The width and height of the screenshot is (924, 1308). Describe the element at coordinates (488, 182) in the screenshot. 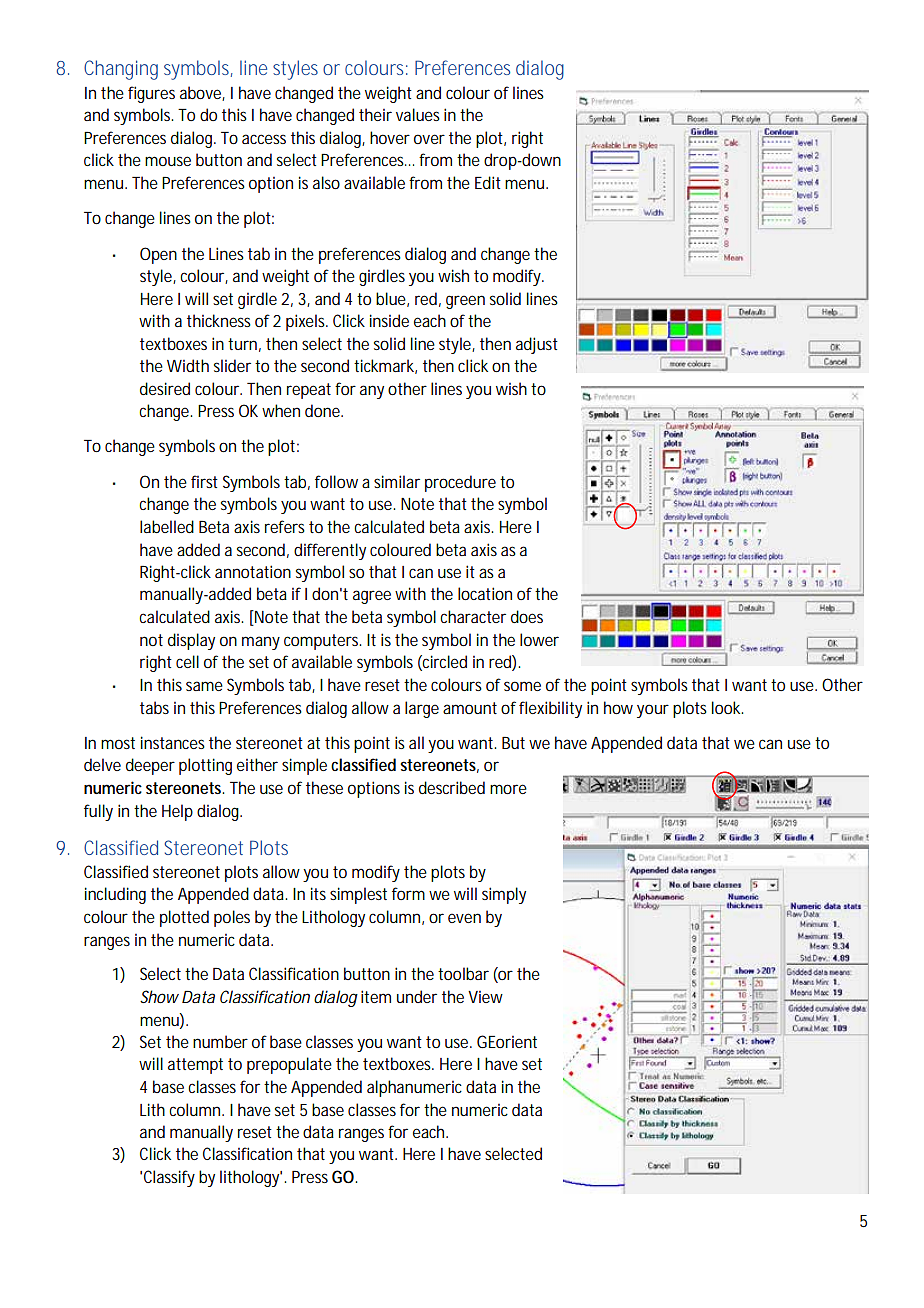

I see `Edit` at that location.
